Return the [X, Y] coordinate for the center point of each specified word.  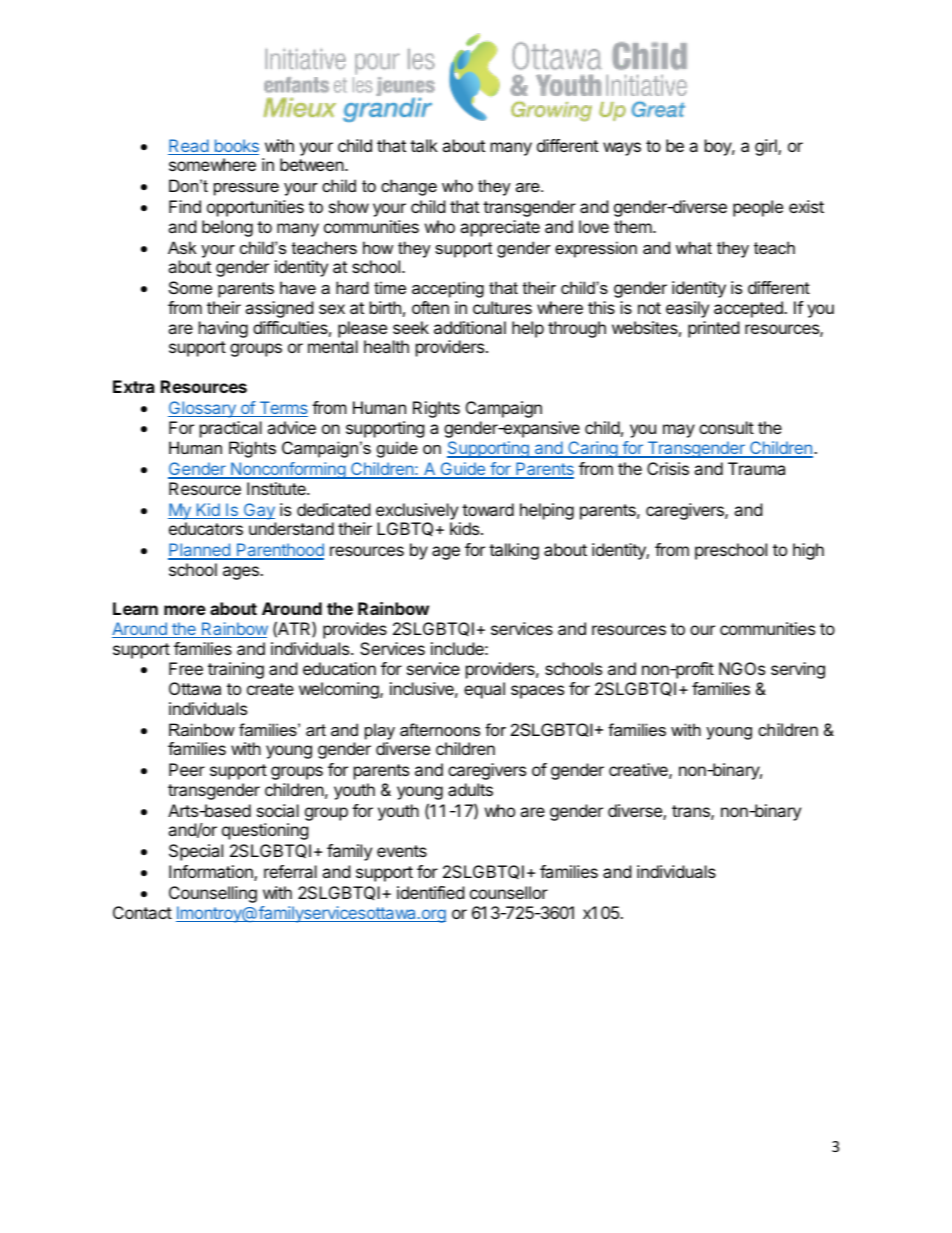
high [808, 551]
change [409, 187]
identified [430, 892]
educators [206, 528]
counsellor [509, 892]
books [235, 147]
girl [767, 147]
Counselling [213, 894]
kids [466, 528]
